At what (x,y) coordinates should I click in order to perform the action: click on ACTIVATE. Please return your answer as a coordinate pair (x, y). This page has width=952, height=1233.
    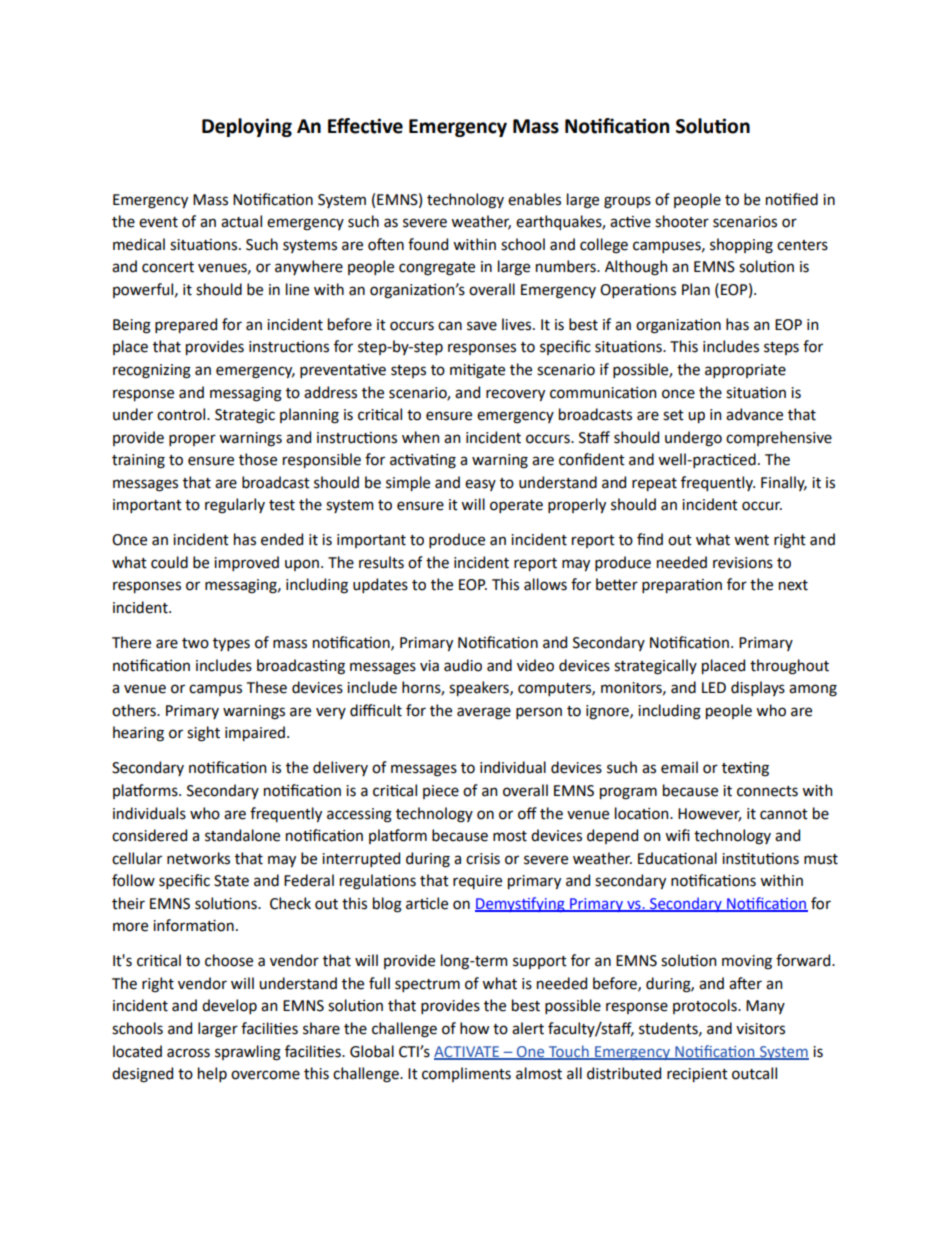
    Looking at the image, I should click on (467, 1052).
